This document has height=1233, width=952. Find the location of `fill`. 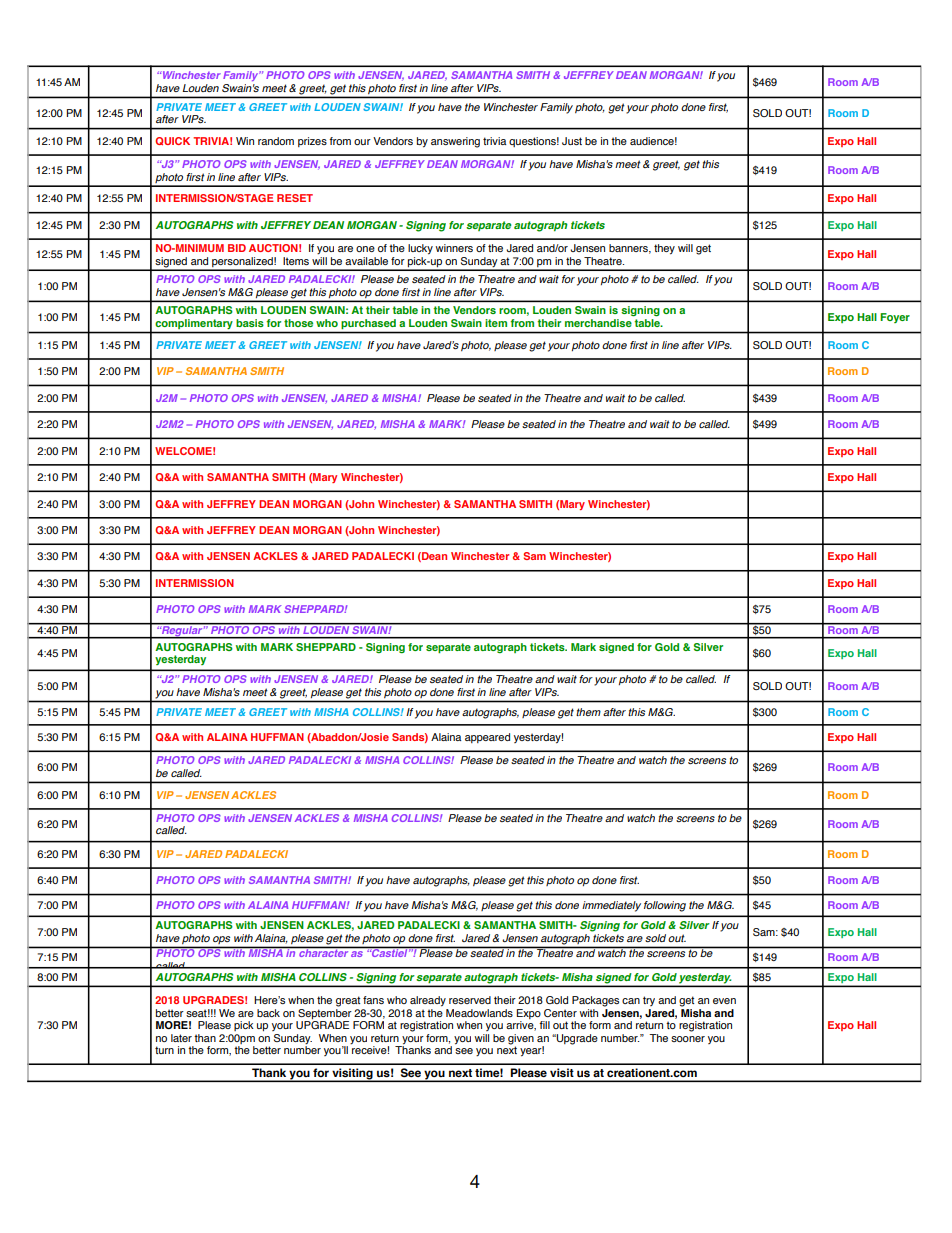

fill is located at coordinates (544, 1025).
